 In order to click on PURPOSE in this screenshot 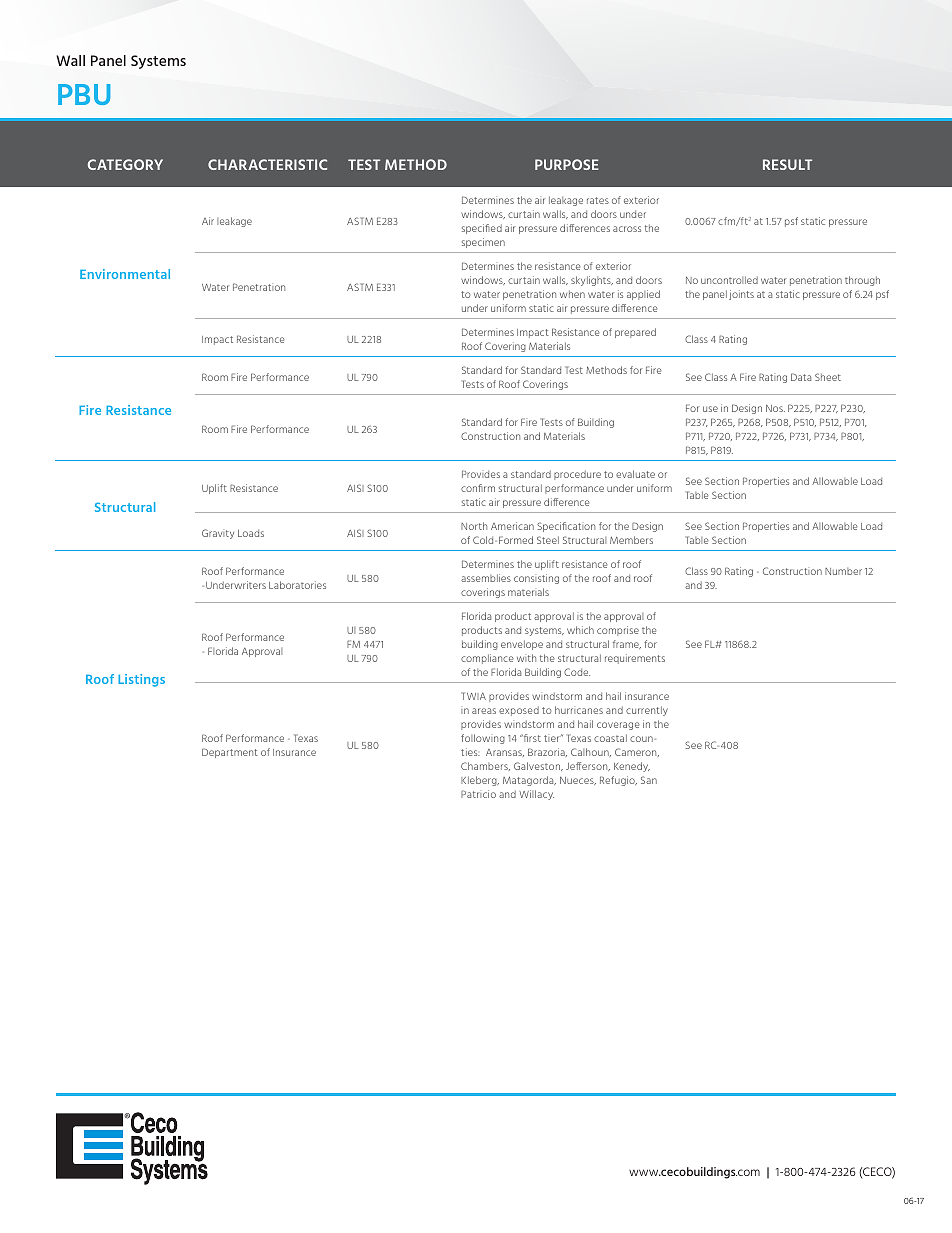, I will do `click(567, 164)`.
